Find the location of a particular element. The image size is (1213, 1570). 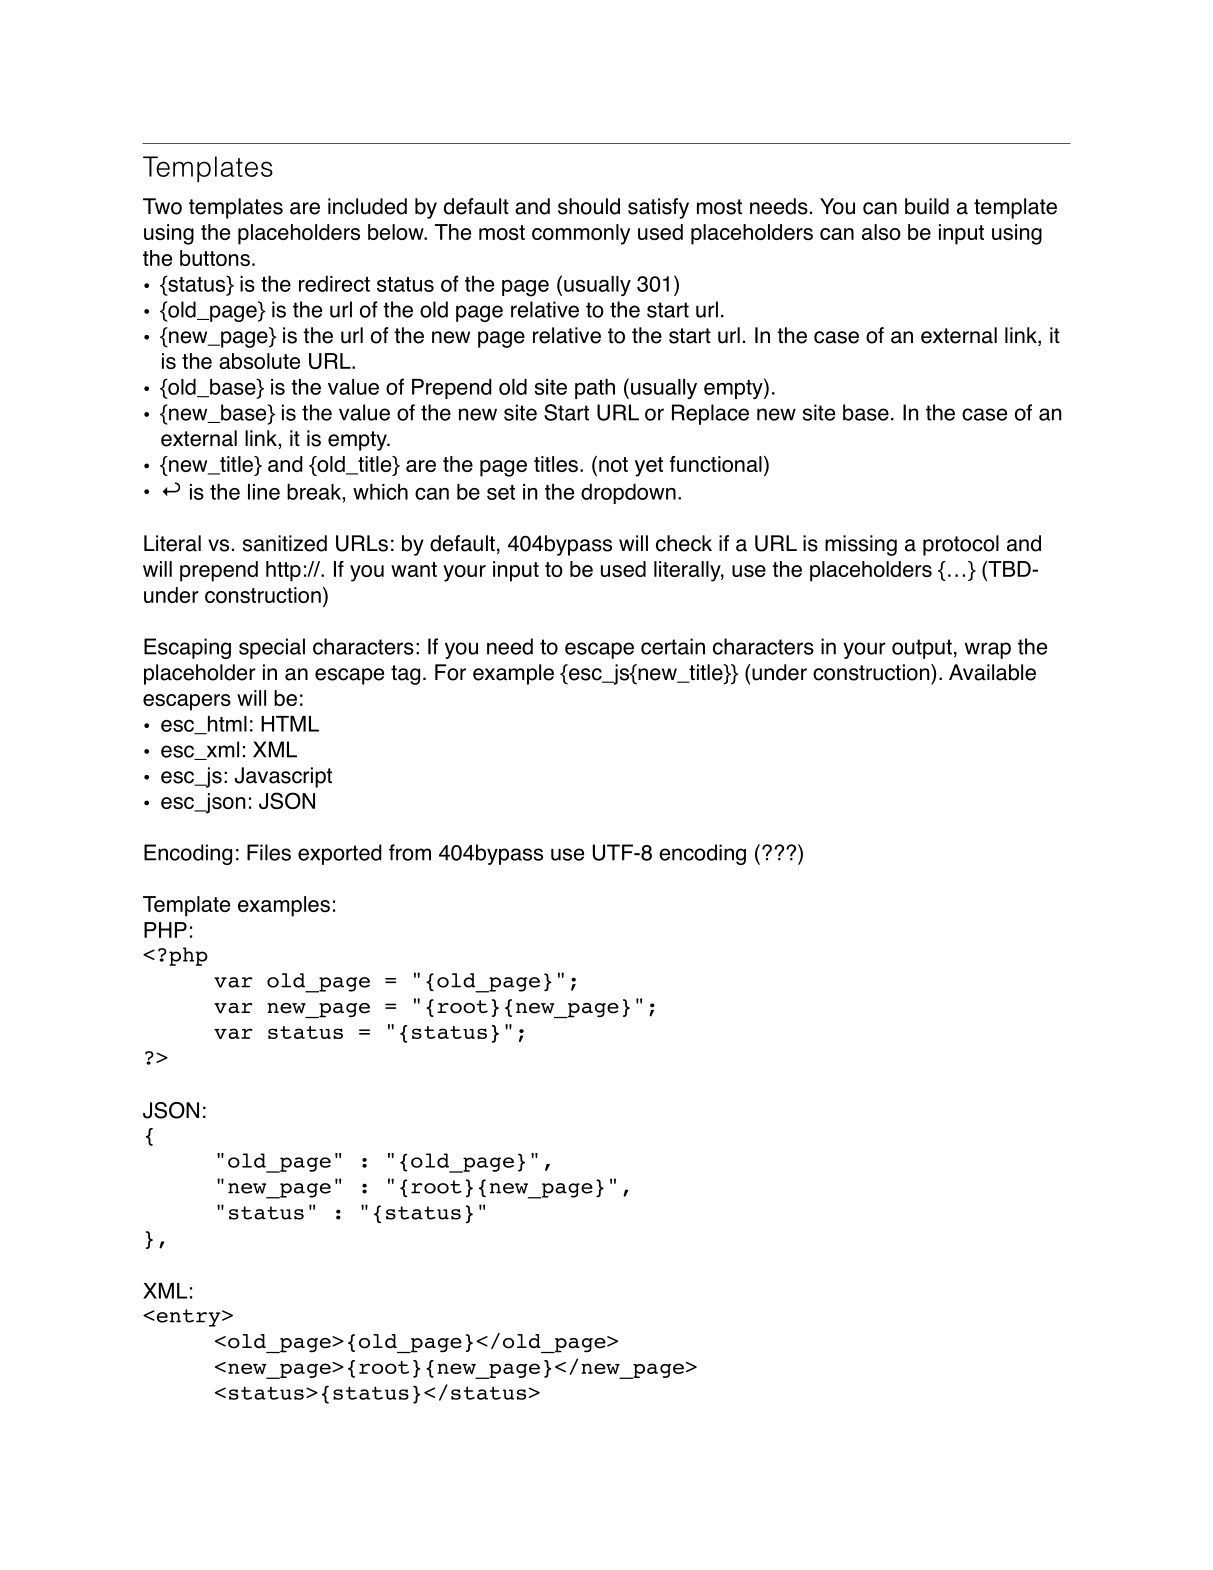

path is located at coordinates (595, 388).
